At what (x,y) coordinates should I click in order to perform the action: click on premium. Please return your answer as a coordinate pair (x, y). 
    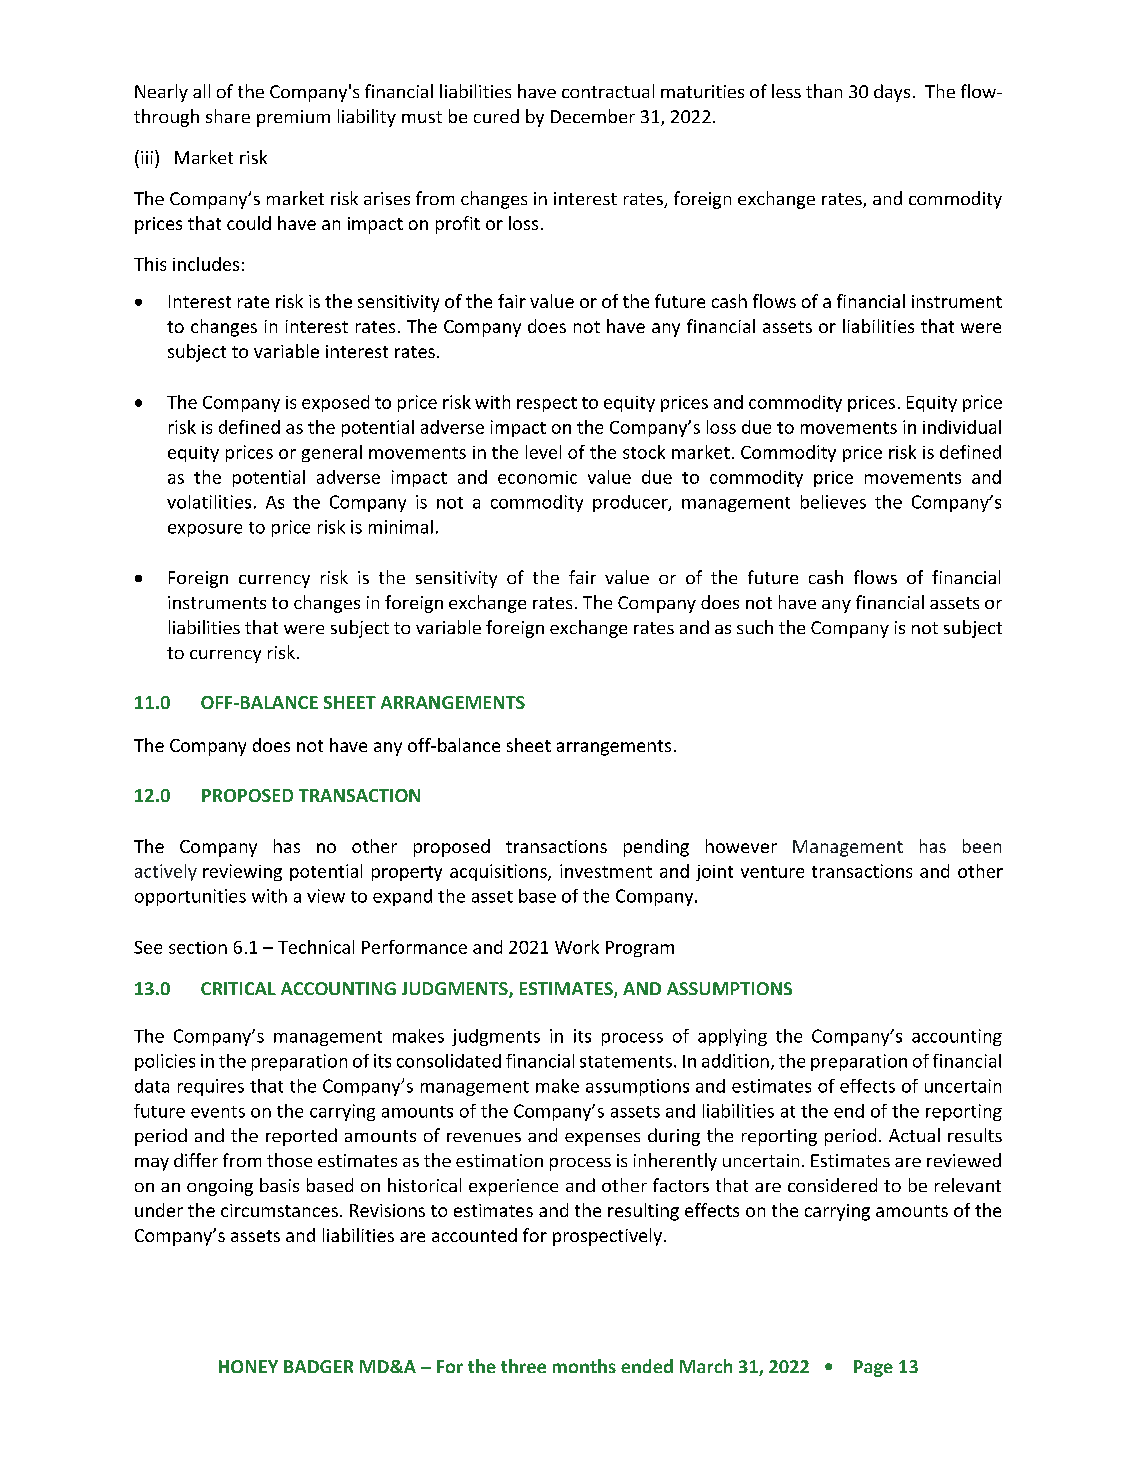
    Looking at the image, I should click on (293, 118).
